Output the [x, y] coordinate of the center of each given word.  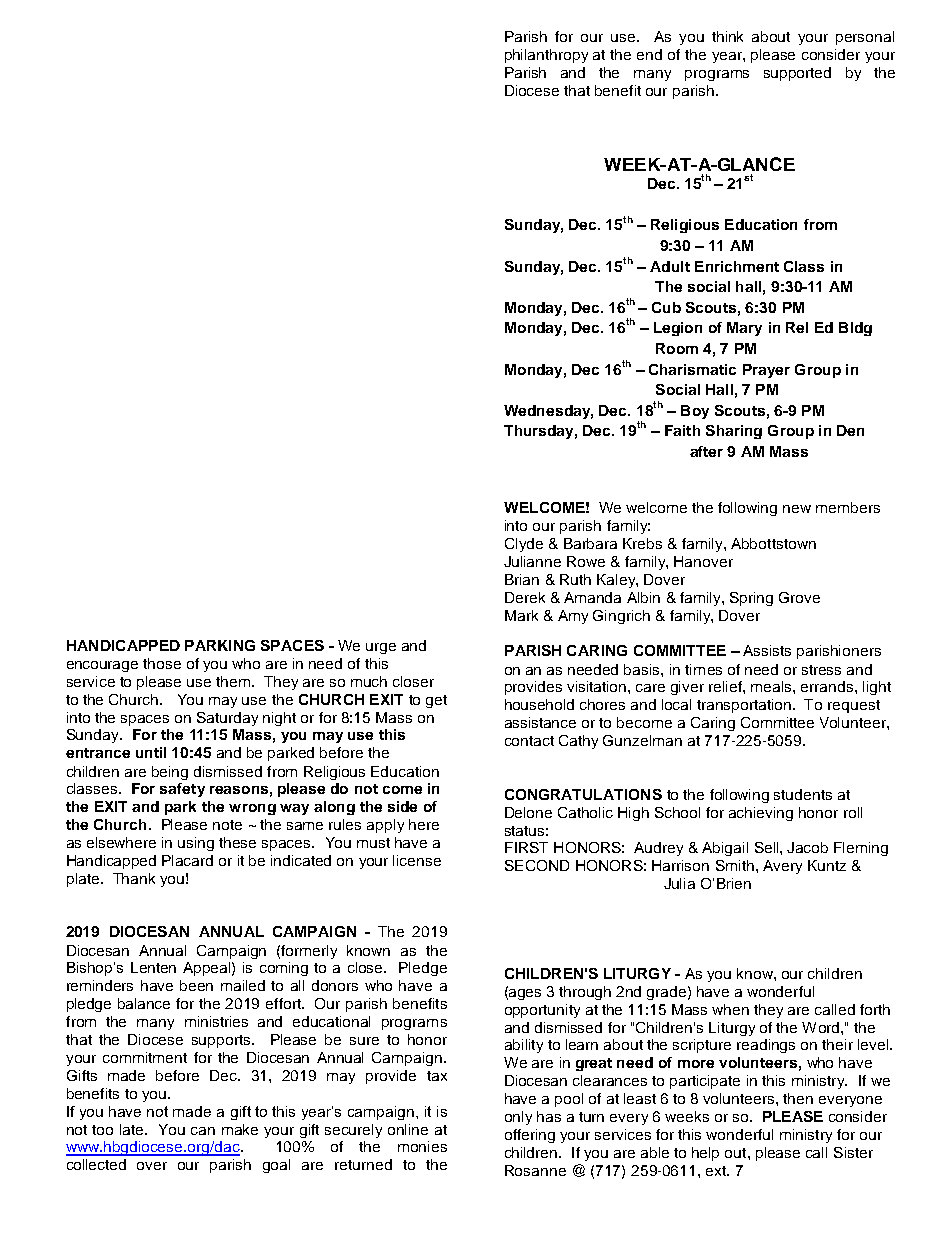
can [203, 1131]
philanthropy [546, 56]
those [162, 663]
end [649, 54]
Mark [521, 615]
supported [797, 74]
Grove [799, 597]
